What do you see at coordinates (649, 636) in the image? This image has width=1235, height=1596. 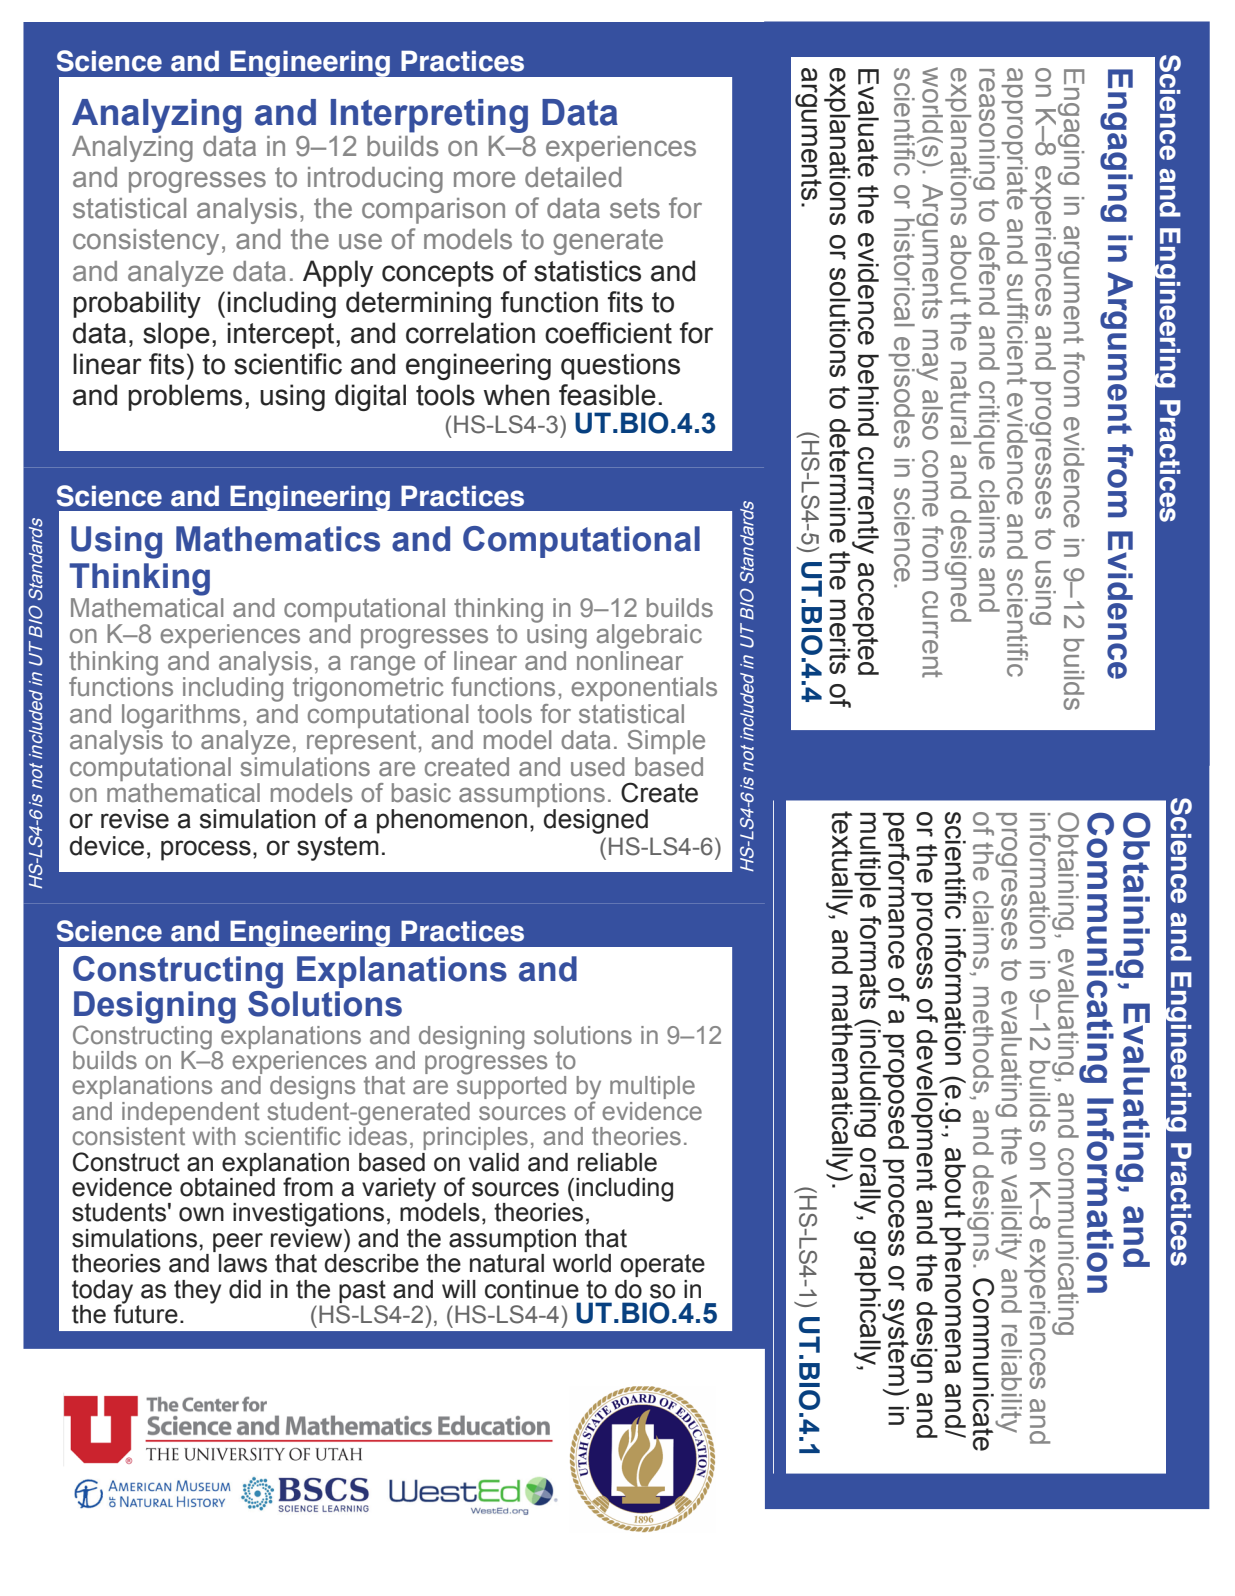 I see `algebraic` at bounding box center [649, 636].
